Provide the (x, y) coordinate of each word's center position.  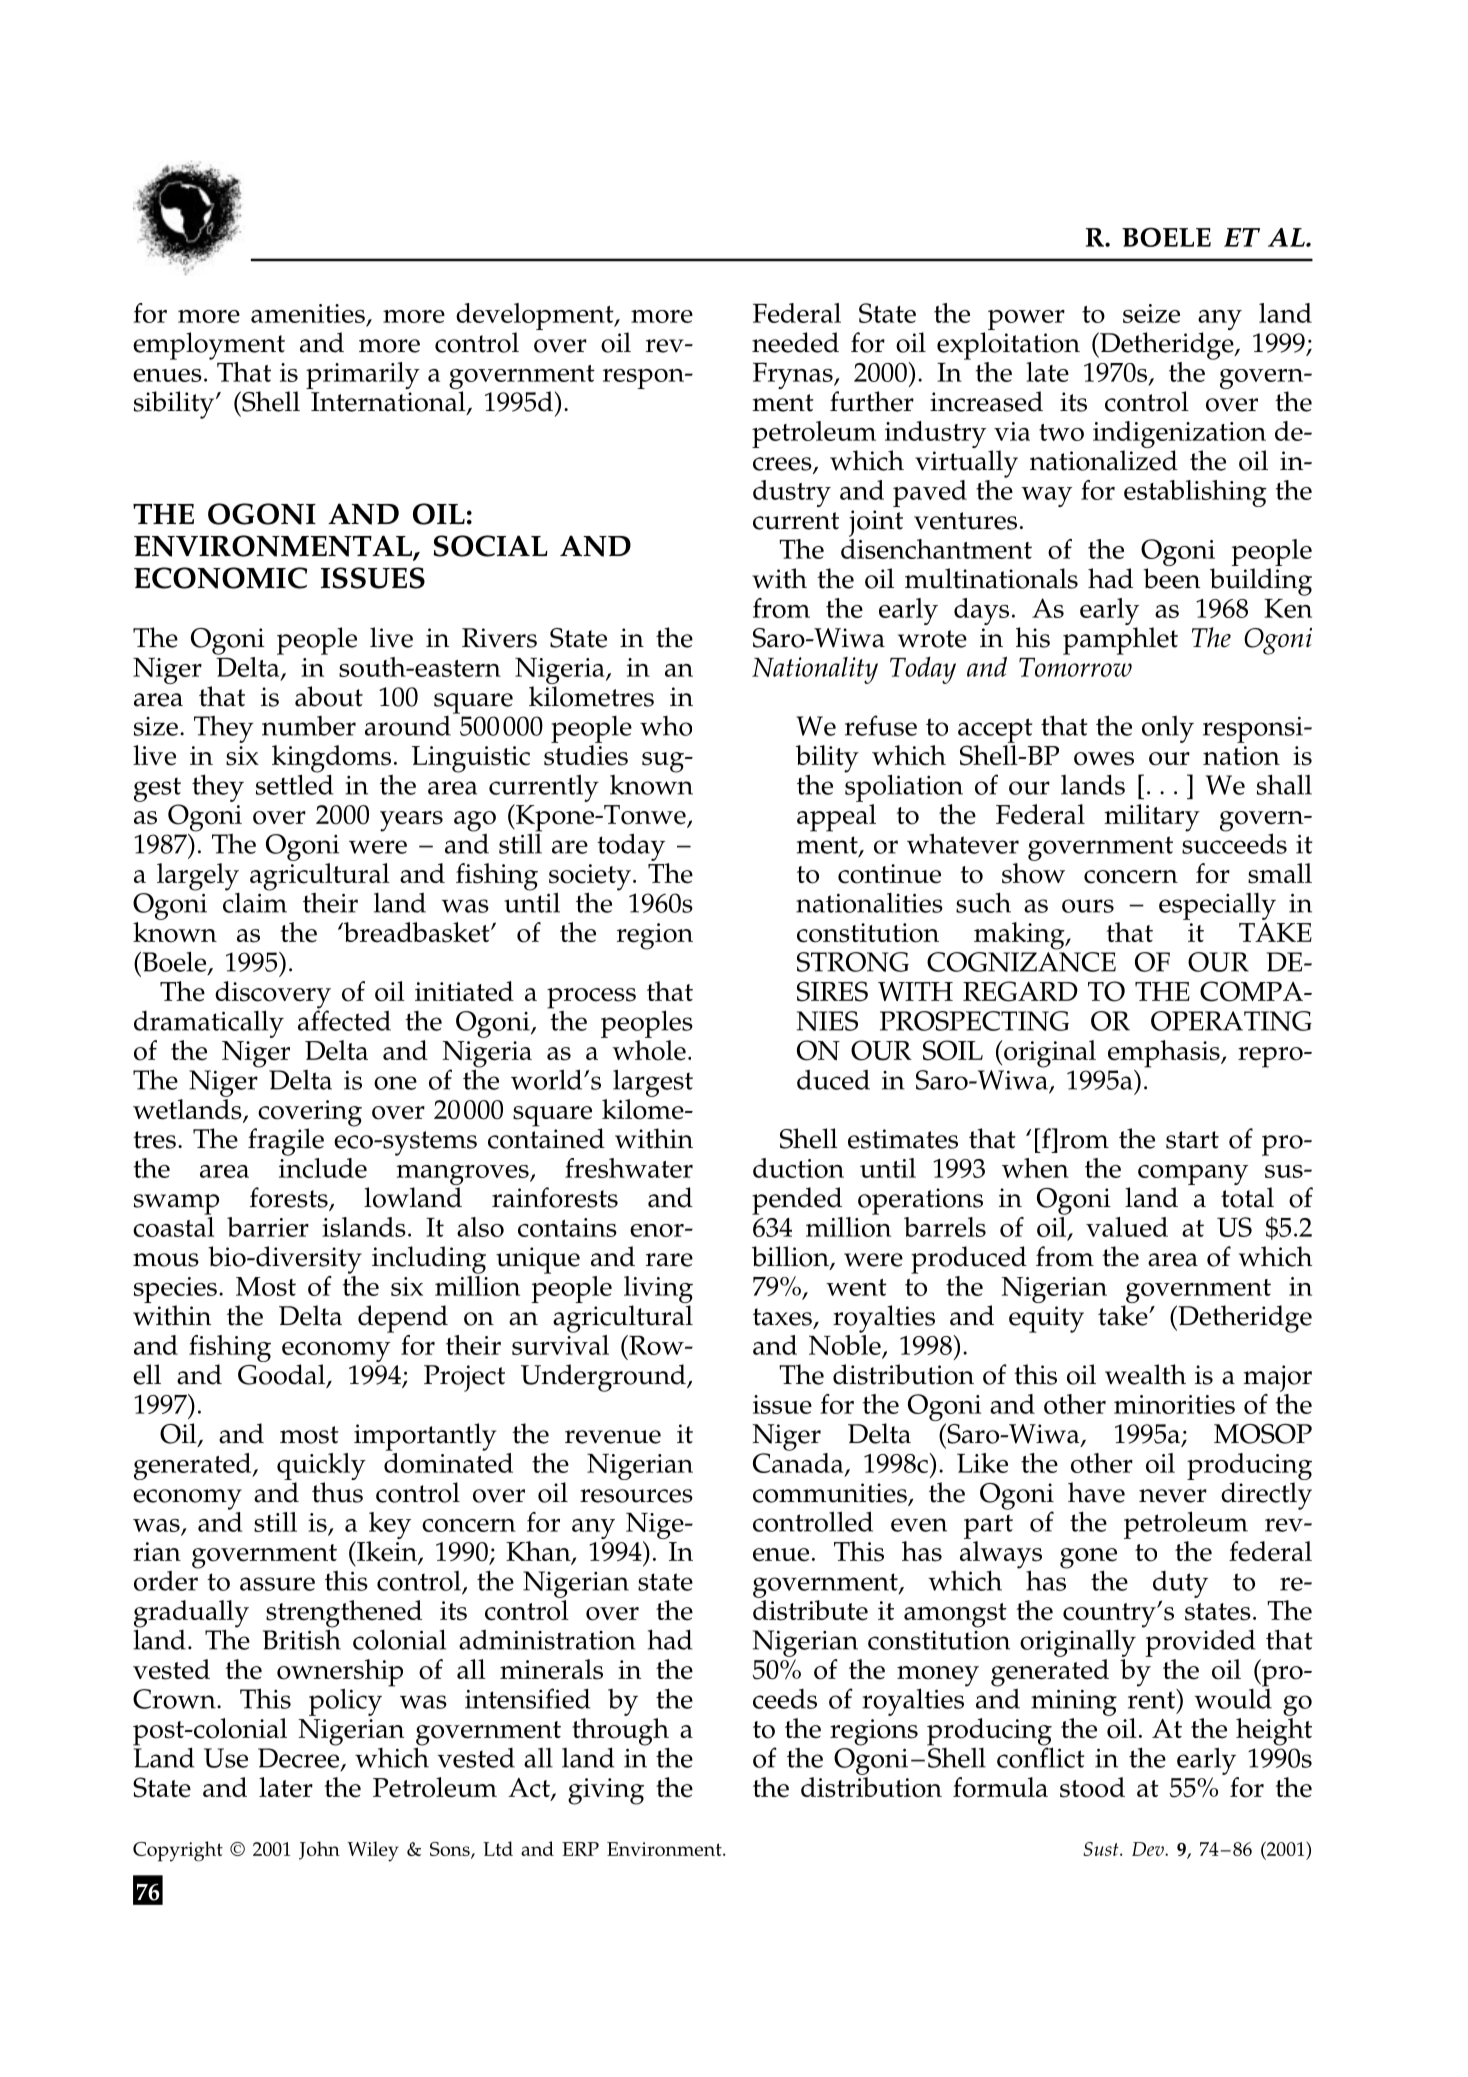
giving (606, 1791)
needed (795, 342)
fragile (286, 1142)
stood (1092, 1787)
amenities (309, 315)
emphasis (1165, 1054)
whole (649, 1050)
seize (1151, 313)
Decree (300, 1759)
